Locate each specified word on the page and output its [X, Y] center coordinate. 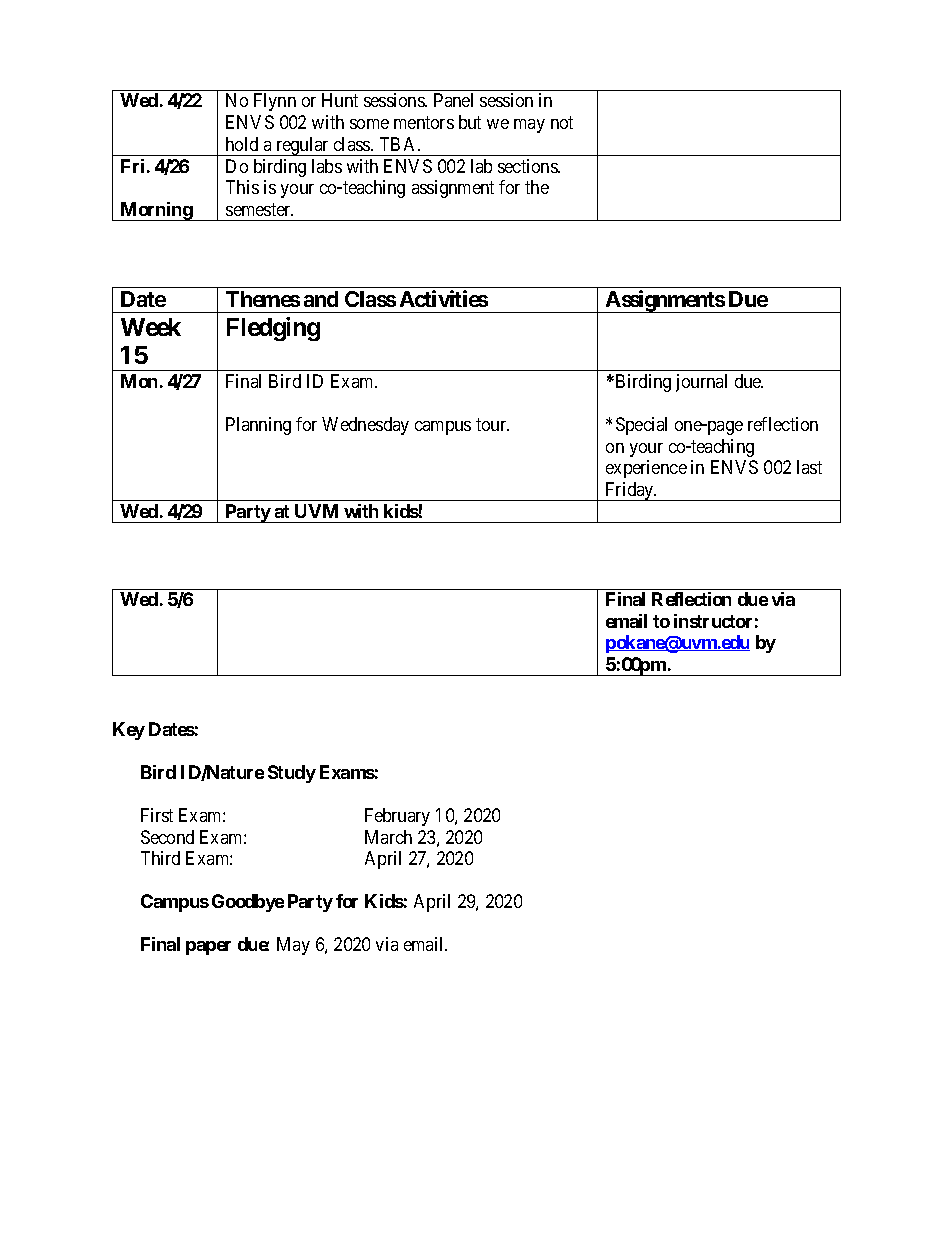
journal [701, 383]
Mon [139, 381]
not [562, 122]
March [388, 837]
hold [242, 144]
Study [292, 774]
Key [129, 731]
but [470, 122]
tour [492, 424]
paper [208, 948]
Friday [629, 491]
